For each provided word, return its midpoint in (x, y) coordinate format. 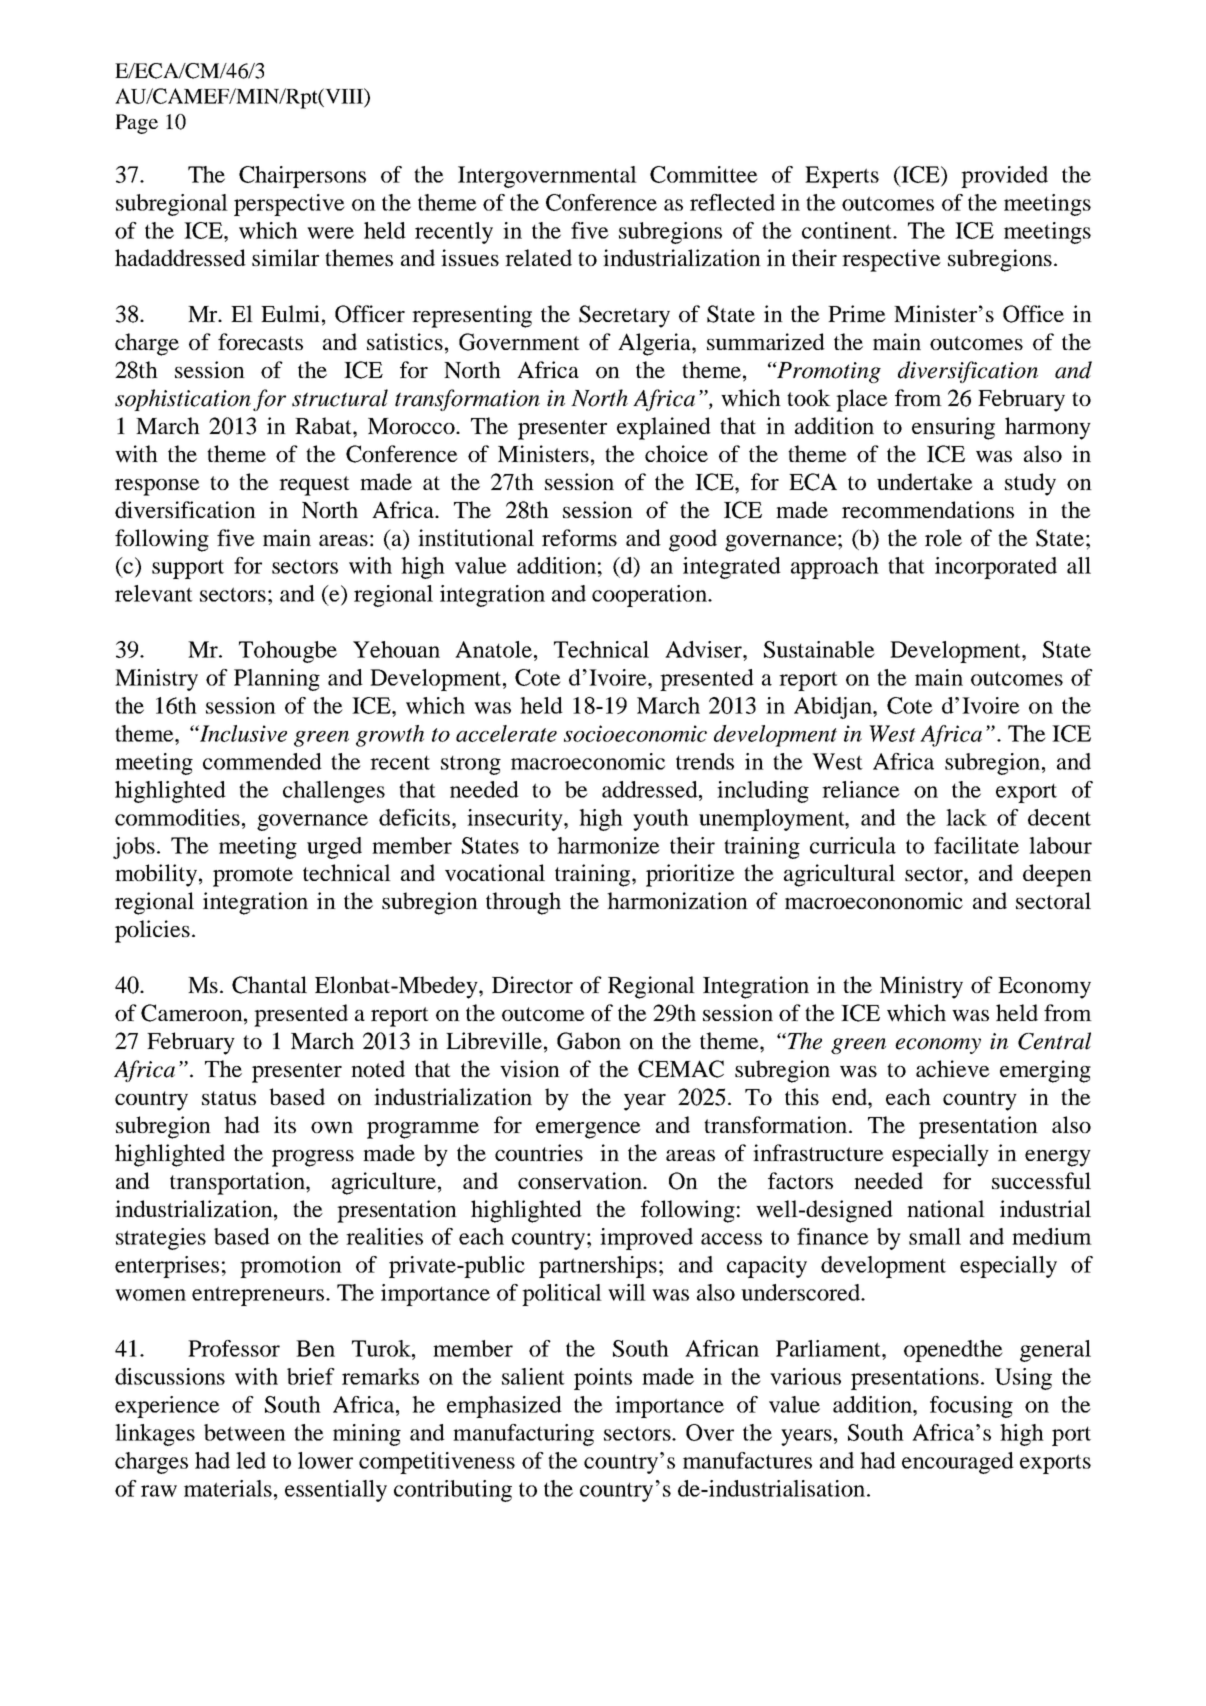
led (251, 1460)
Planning (277, 680)
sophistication (183, 400)
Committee (704, 174)
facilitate (976, 845)
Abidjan (834, 708)
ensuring (953, 428)
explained (664, 428)
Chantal (269, 985)
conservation (581, 1180)
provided (1004, 177)
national (946, 1208)
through (523, 903)
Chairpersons (302, 177)
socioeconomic (635, 733)
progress (313, 1158)
